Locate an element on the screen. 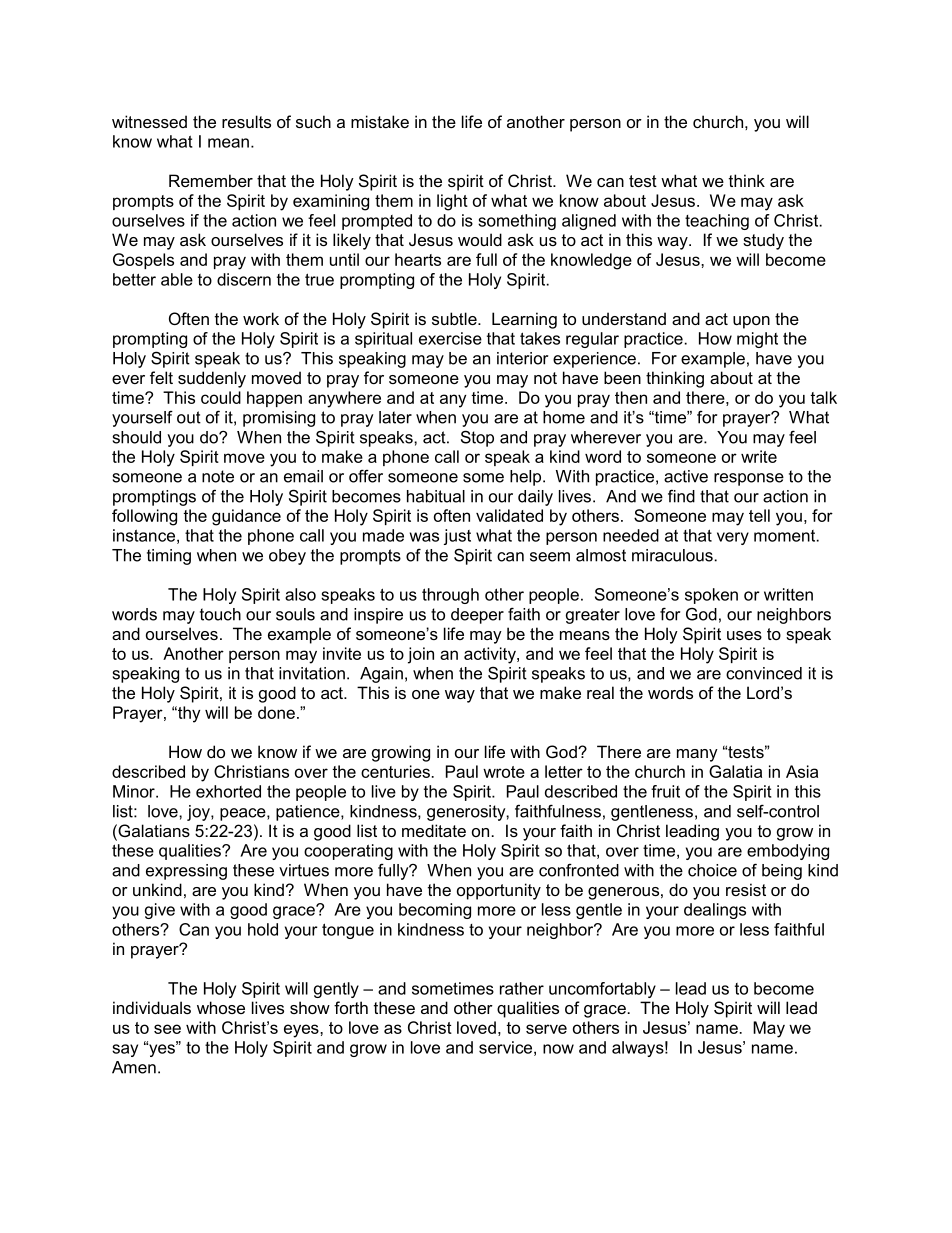 The image size is (952, 1233). embodying is located at coordinates (788, 852).
